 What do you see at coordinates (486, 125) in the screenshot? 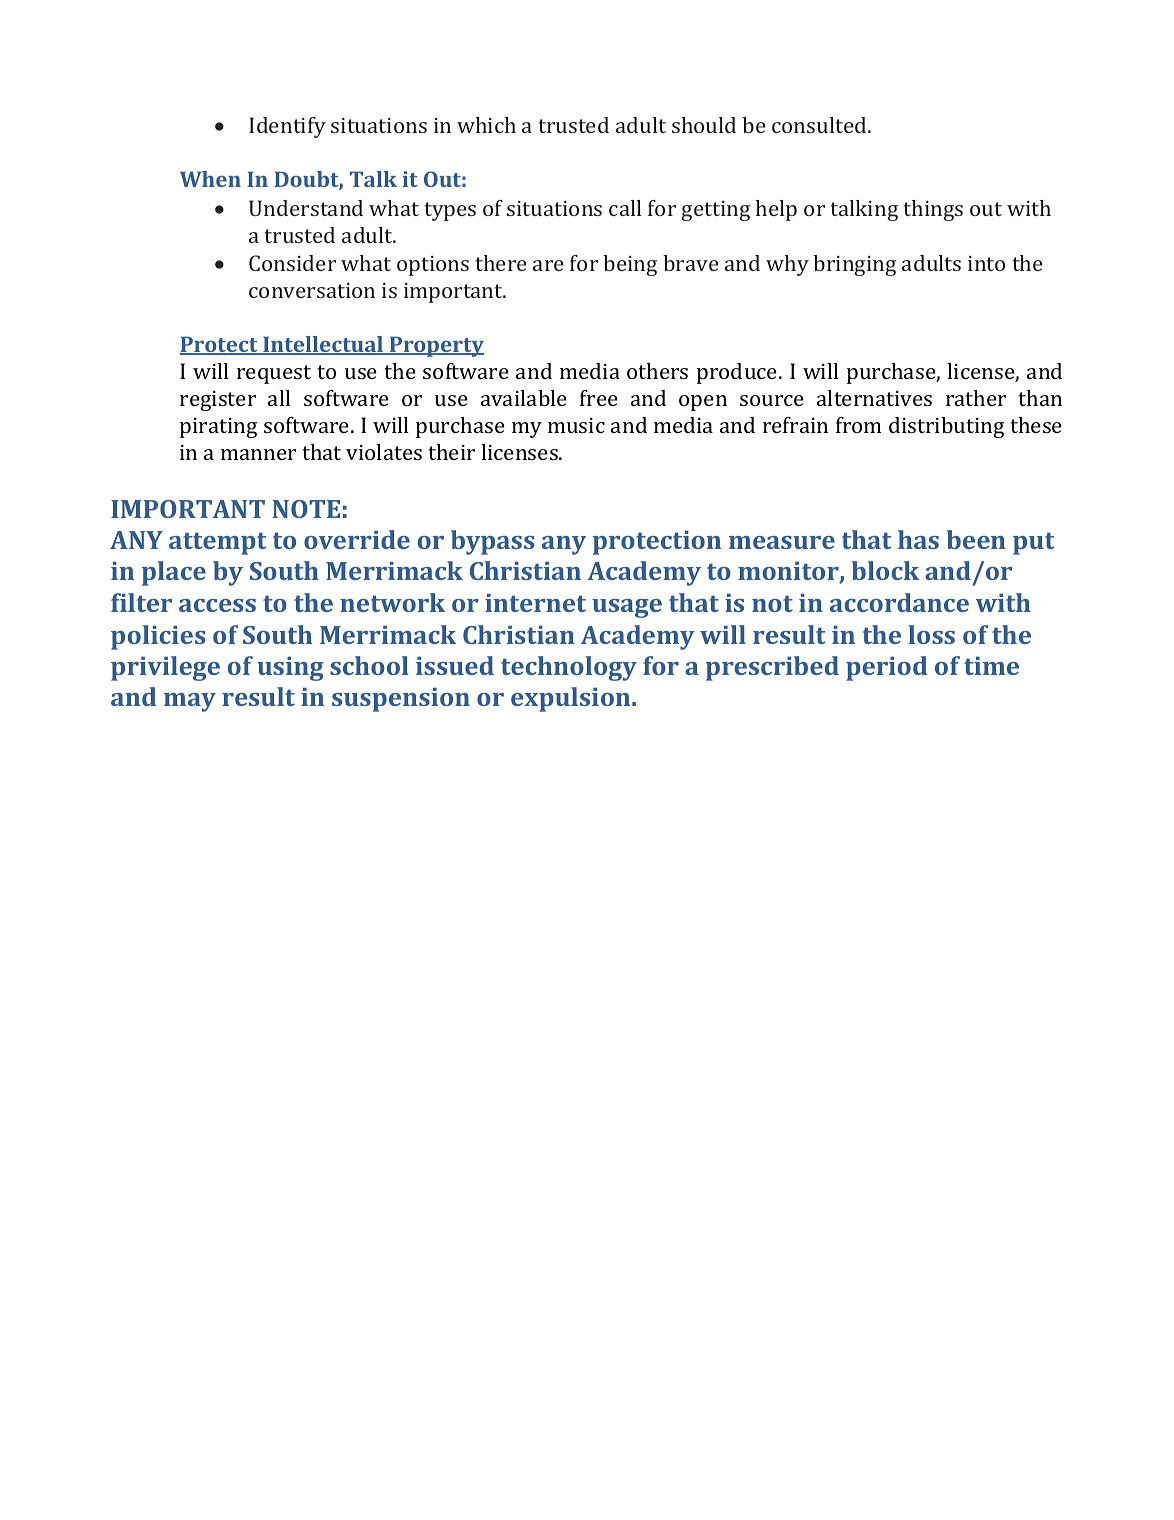
I see `which` at bounding box center [486, 125].
